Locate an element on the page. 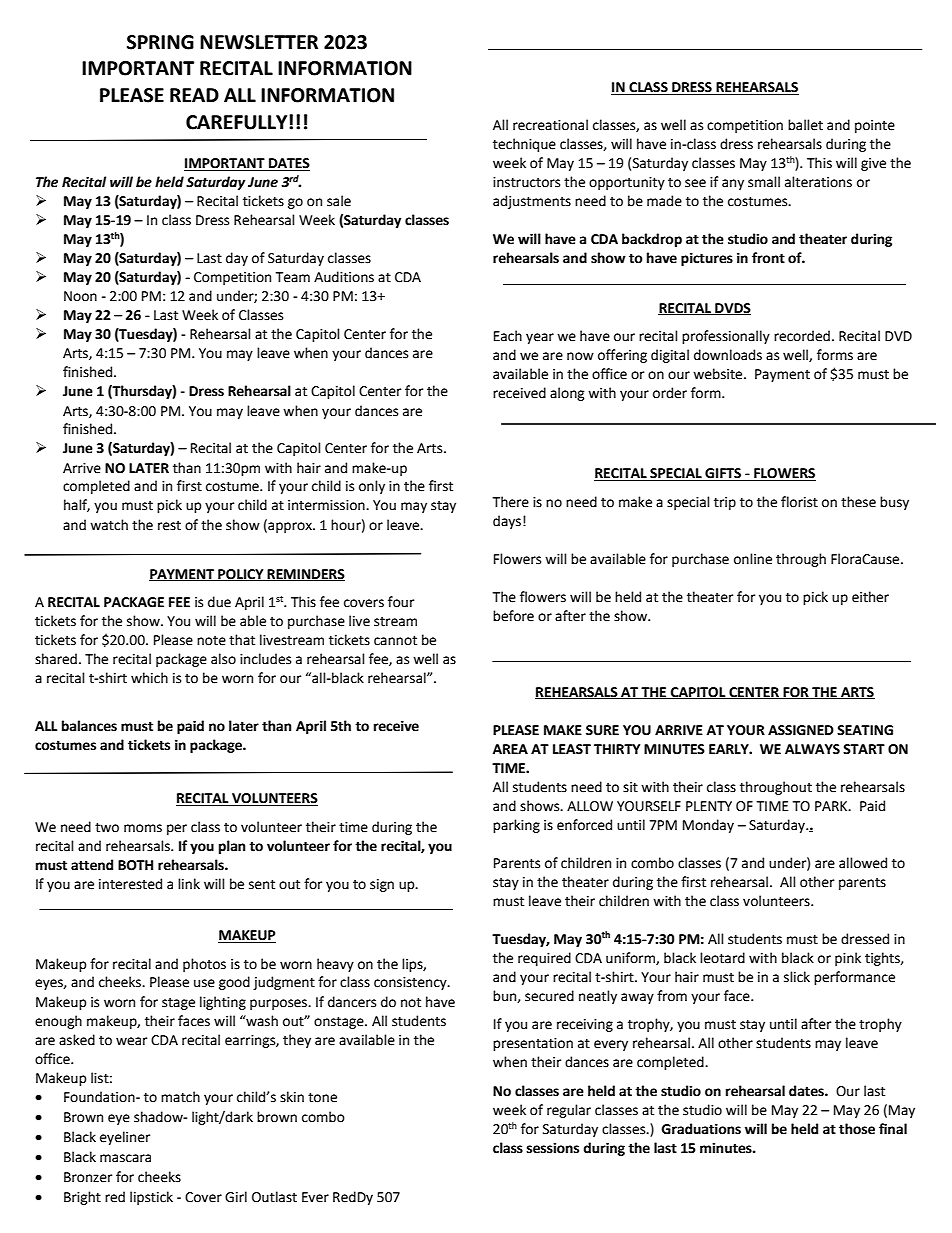 This document has height=1233, width=952. before is located at coordinates (513, 616).
